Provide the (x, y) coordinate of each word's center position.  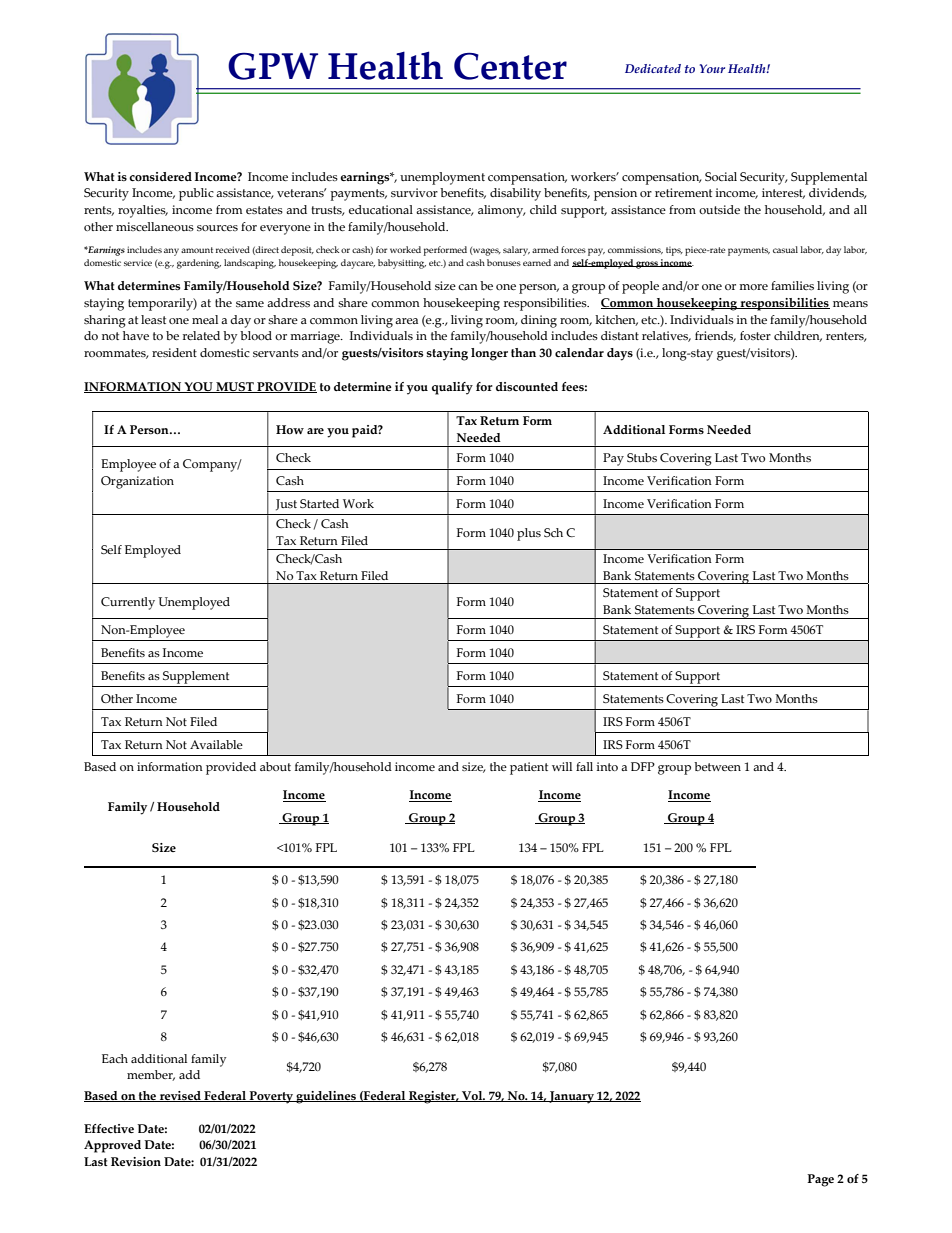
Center (510, 66)
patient (529, 768)
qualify (452, 388)
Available (216, 744)
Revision (136, 1161)
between (717, 766)
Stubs (642, 457)
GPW (273, 66)
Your (712, 68)
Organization (137, 482)
